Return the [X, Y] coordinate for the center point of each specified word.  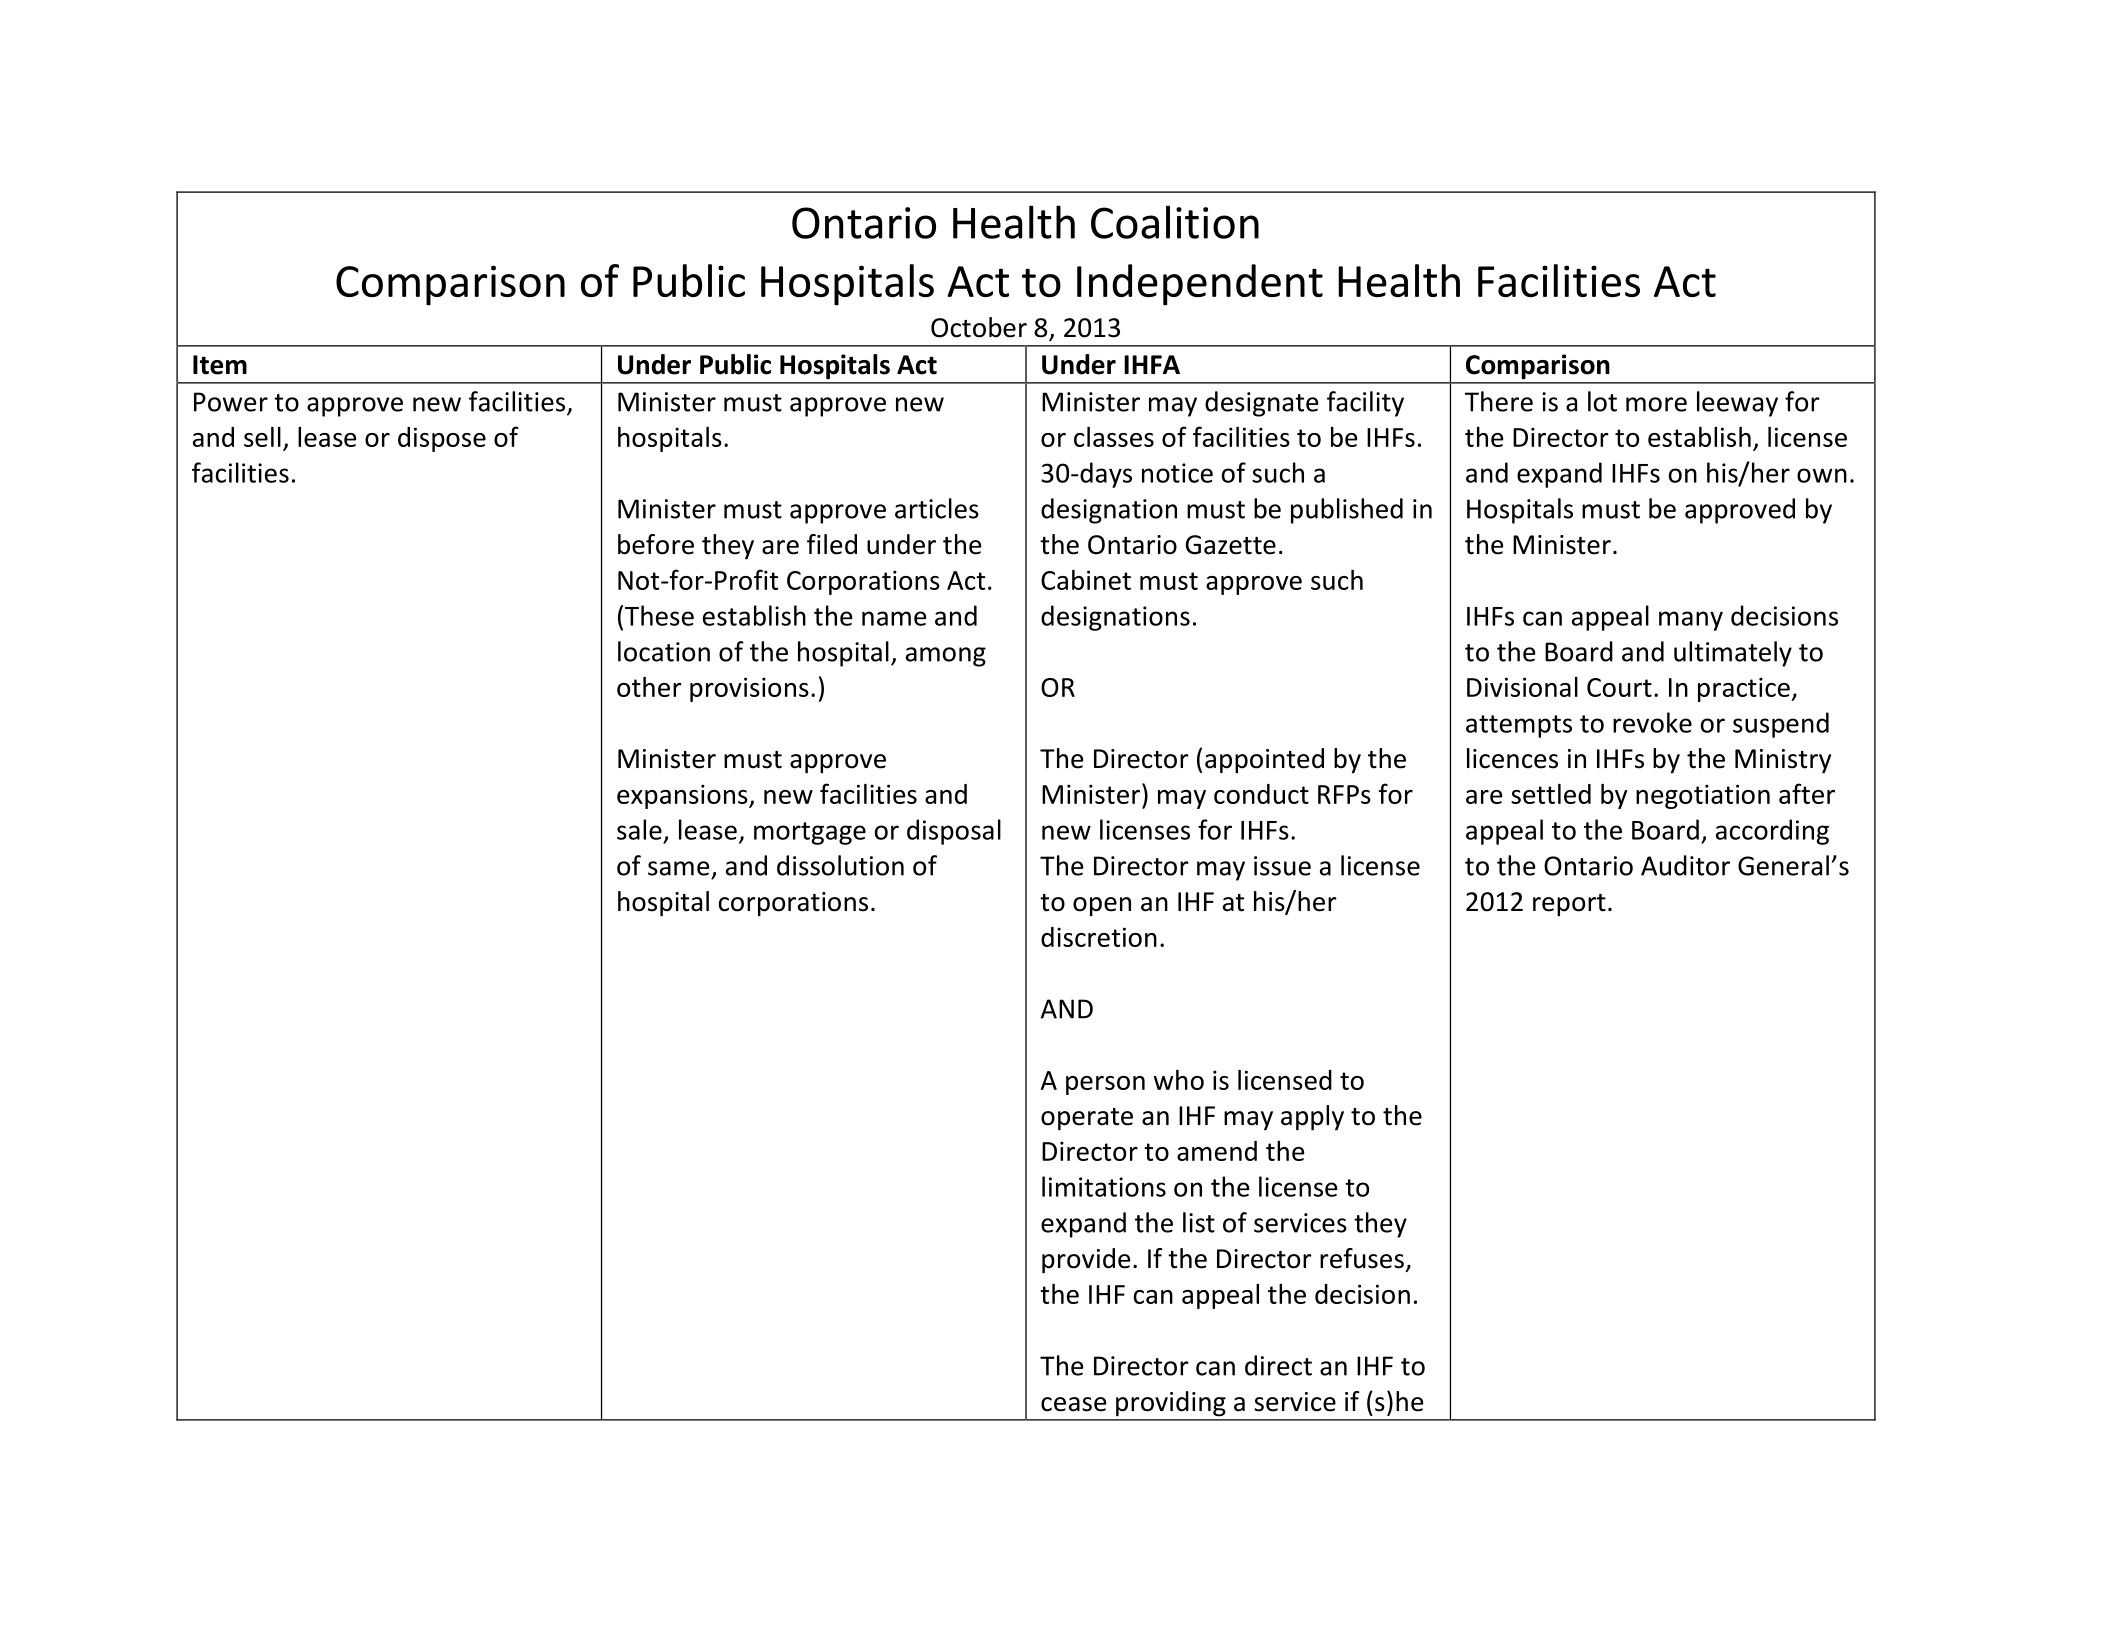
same [679, 868]
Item [220, 365]
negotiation [1703, 796]
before [656, 544]
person [1105, 1085]
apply [1312, 1118]
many [1691, 621]
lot [1602, 401]
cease [1074, 1404]
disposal [954, 832]
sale [639, 829]
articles [937, 508]
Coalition [1175, 222]
